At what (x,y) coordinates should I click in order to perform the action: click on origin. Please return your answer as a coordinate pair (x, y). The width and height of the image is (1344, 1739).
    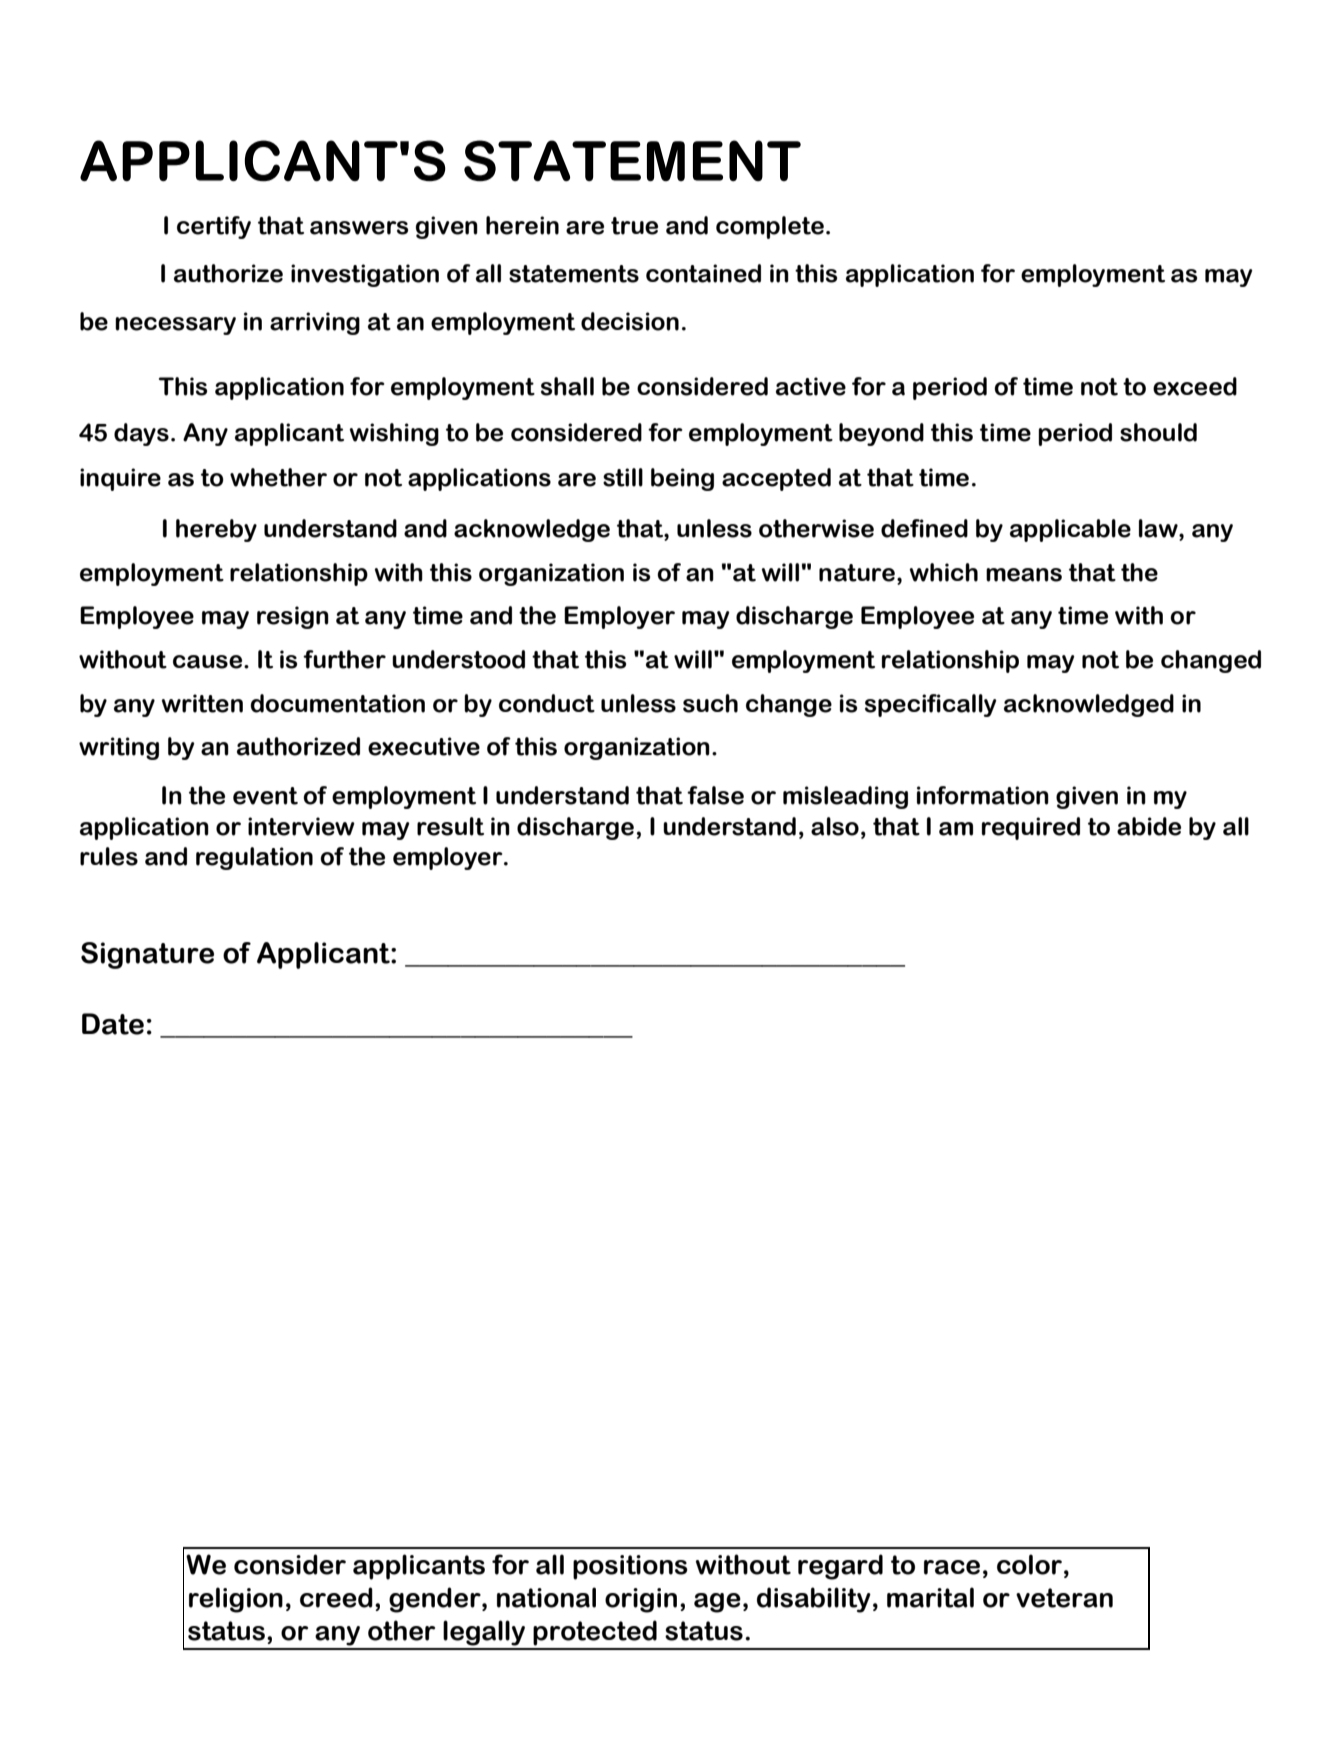
    Looking at the image, I should click on (641, 1600).
